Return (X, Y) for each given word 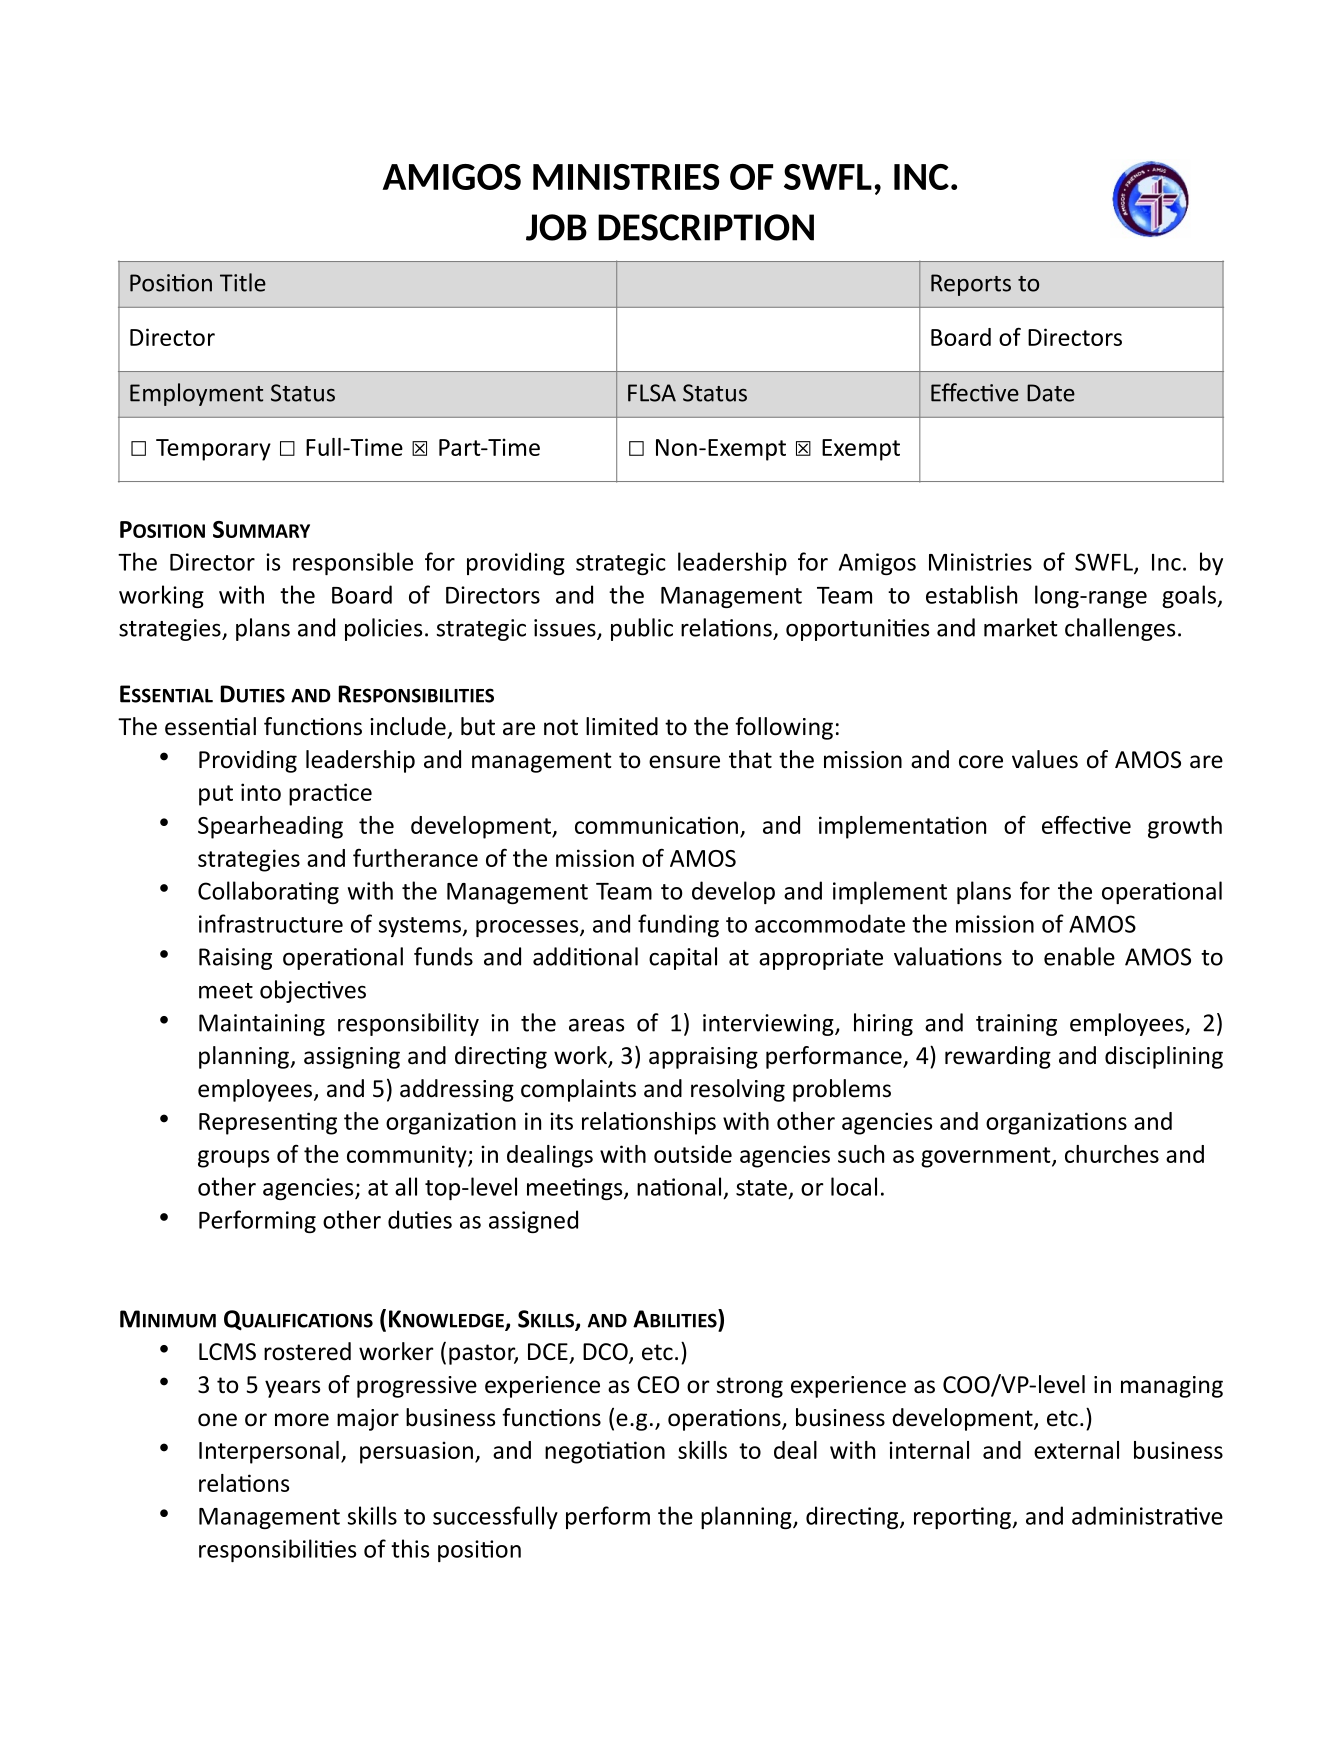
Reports (971, 285)
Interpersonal (269, 1452)
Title (243, 282)
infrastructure (271, 923)
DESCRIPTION (706, 227)
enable (1079, 956)
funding (678, 925)
